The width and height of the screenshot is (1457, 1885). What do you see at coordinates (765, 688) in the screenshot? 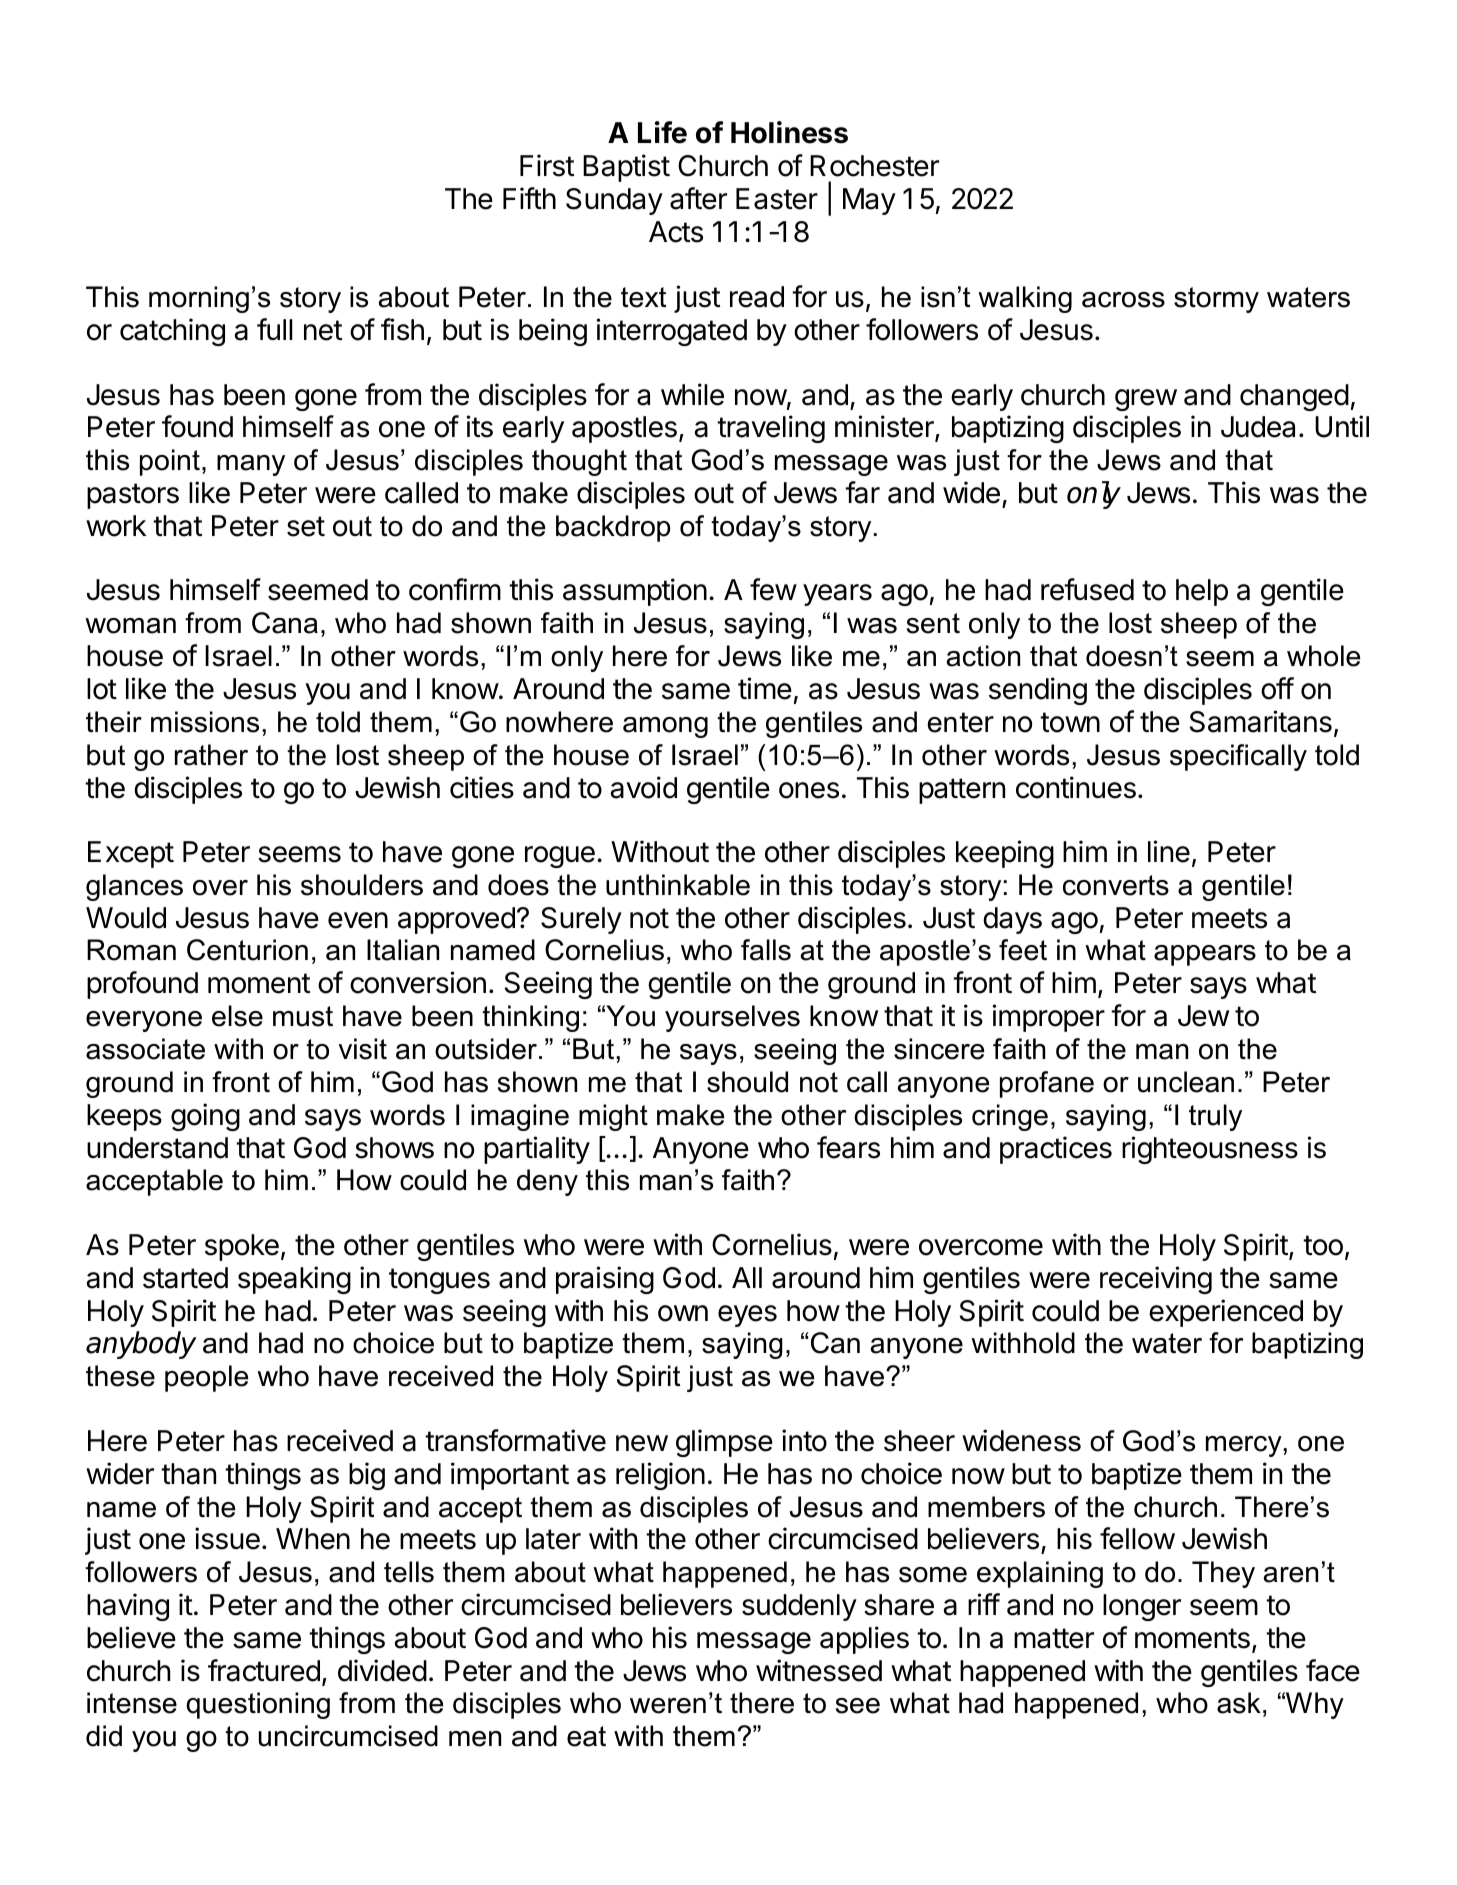
I see `time` at bounding box center [765, 688].
